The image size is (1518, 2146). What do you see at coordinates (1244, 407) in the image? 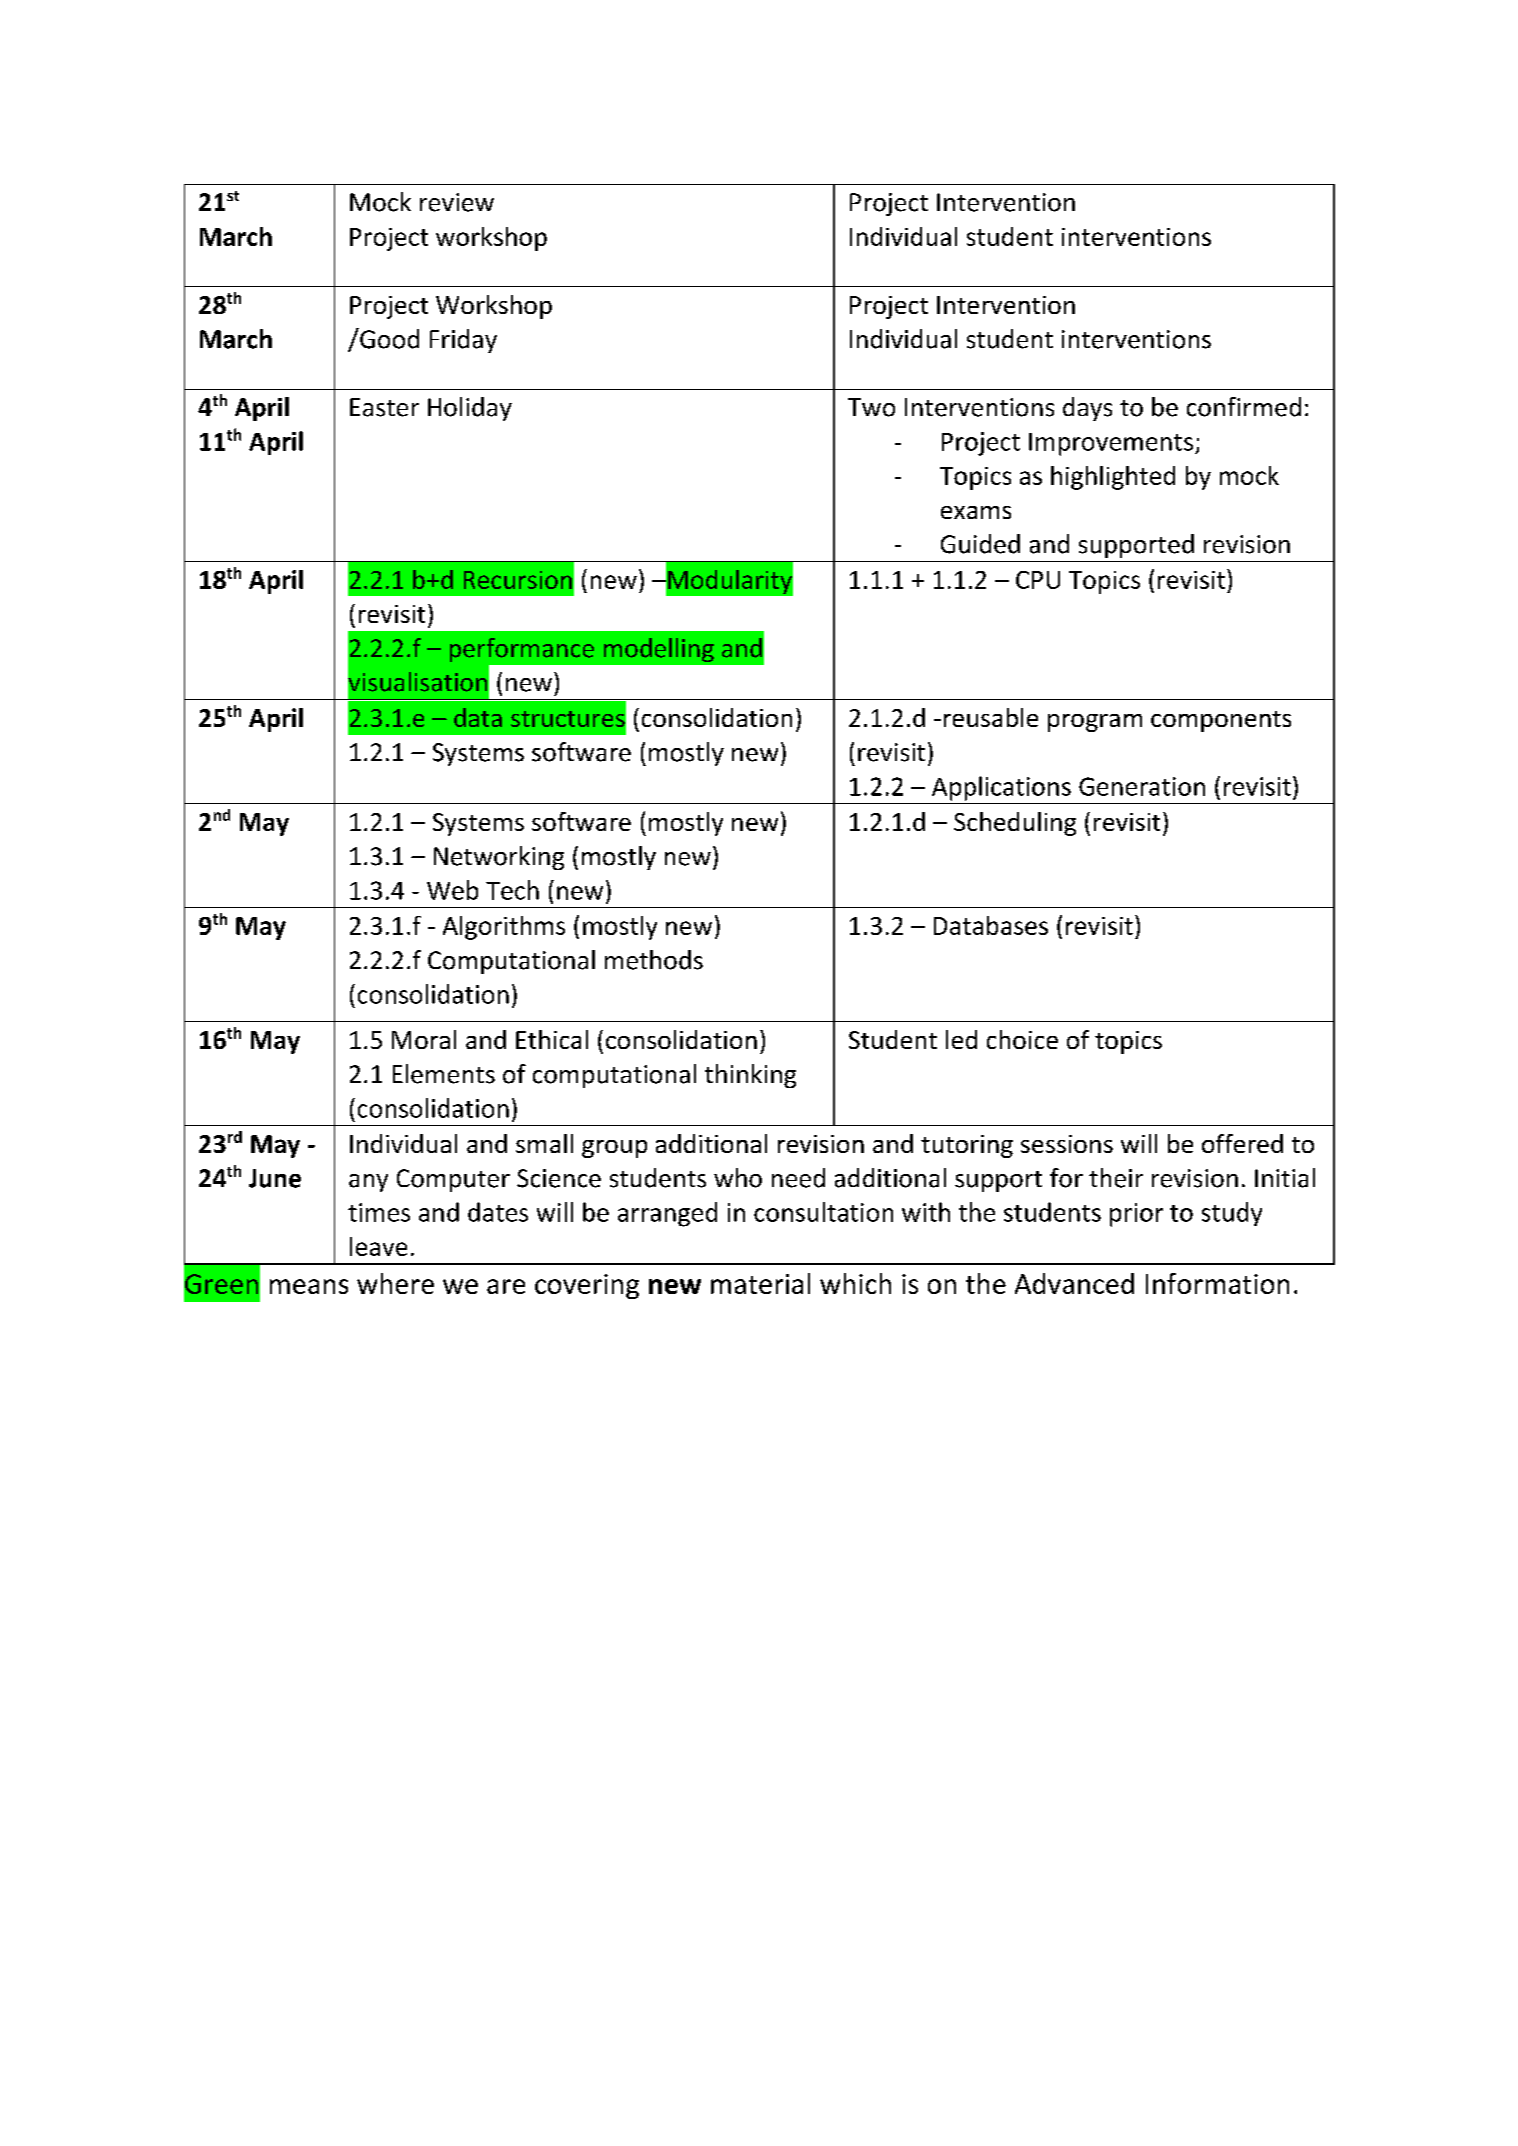
I see `confirmed` at bounding box center [1244, 407].
